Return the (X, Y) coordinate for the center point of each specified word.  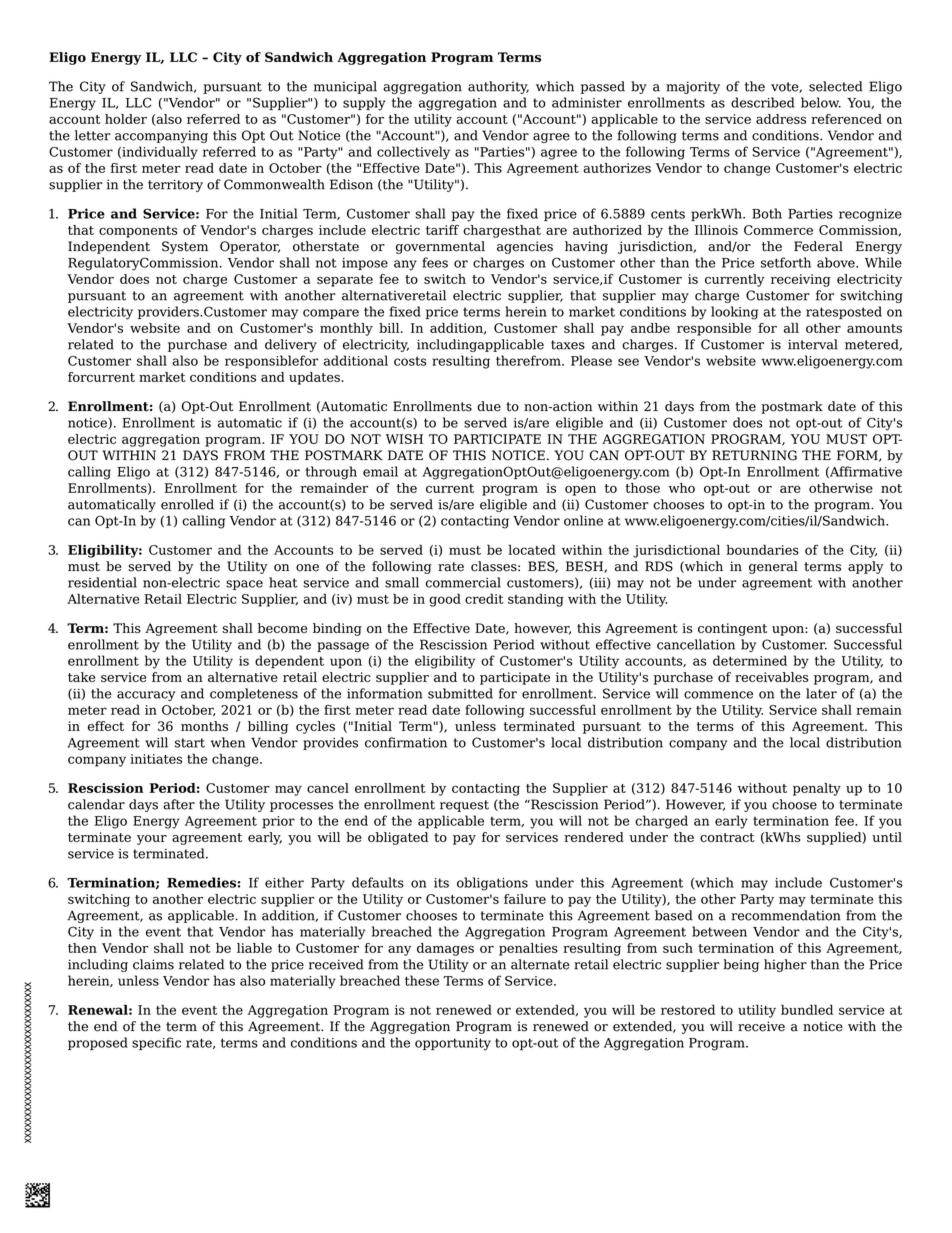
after (179, 804)
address (781, 119)
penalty (817, 789)
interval (813, 344)
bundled (807, 1009)
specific (156, 1043)
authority (498, 87)
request (464, 806)
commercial (463, 582)
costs (410, 361)
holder (126, 119)
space (244, 585)
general (773, 567)
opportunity (453, 1044)
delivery (291, 345)
